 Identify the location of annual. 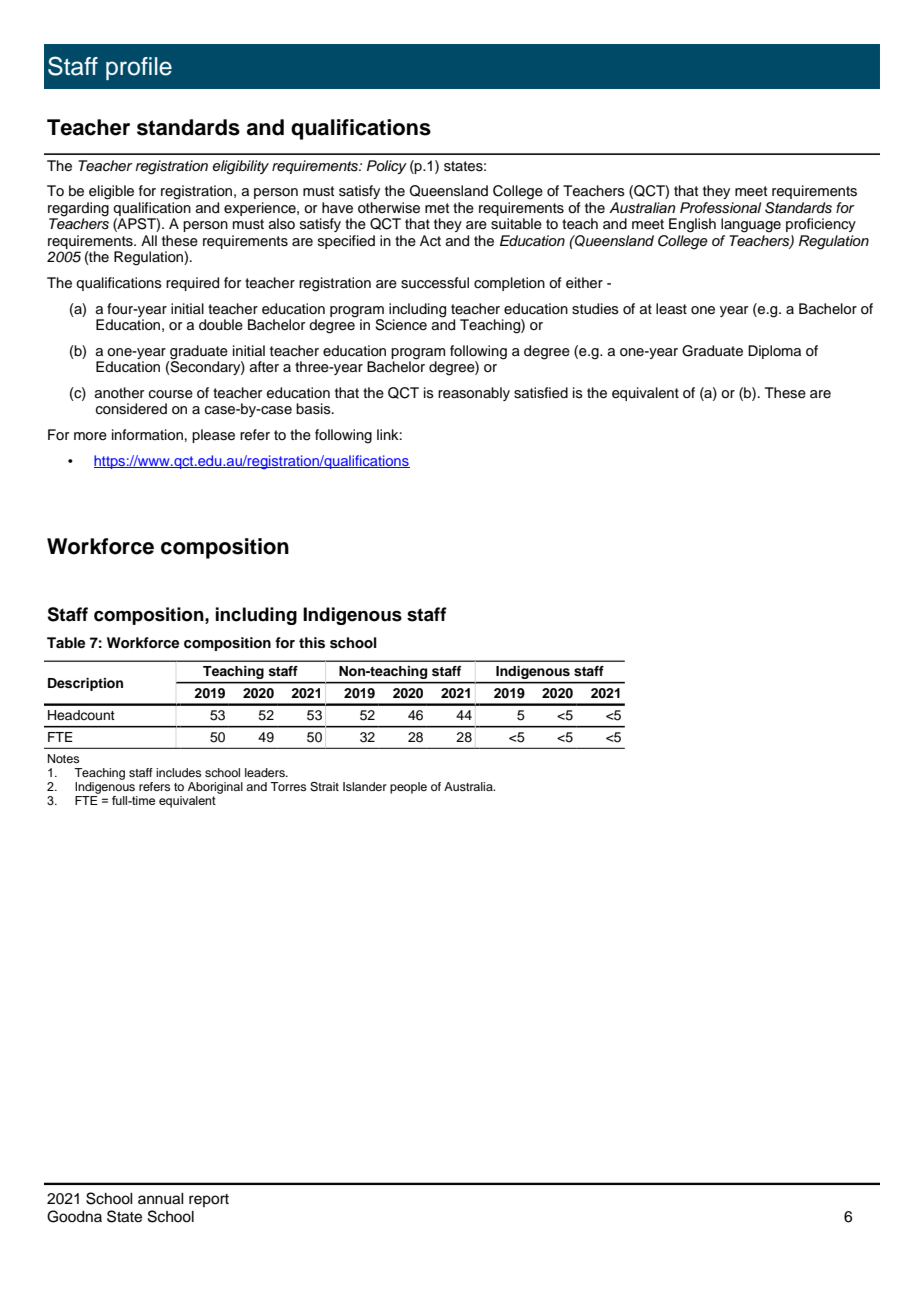
(161, 1199).
